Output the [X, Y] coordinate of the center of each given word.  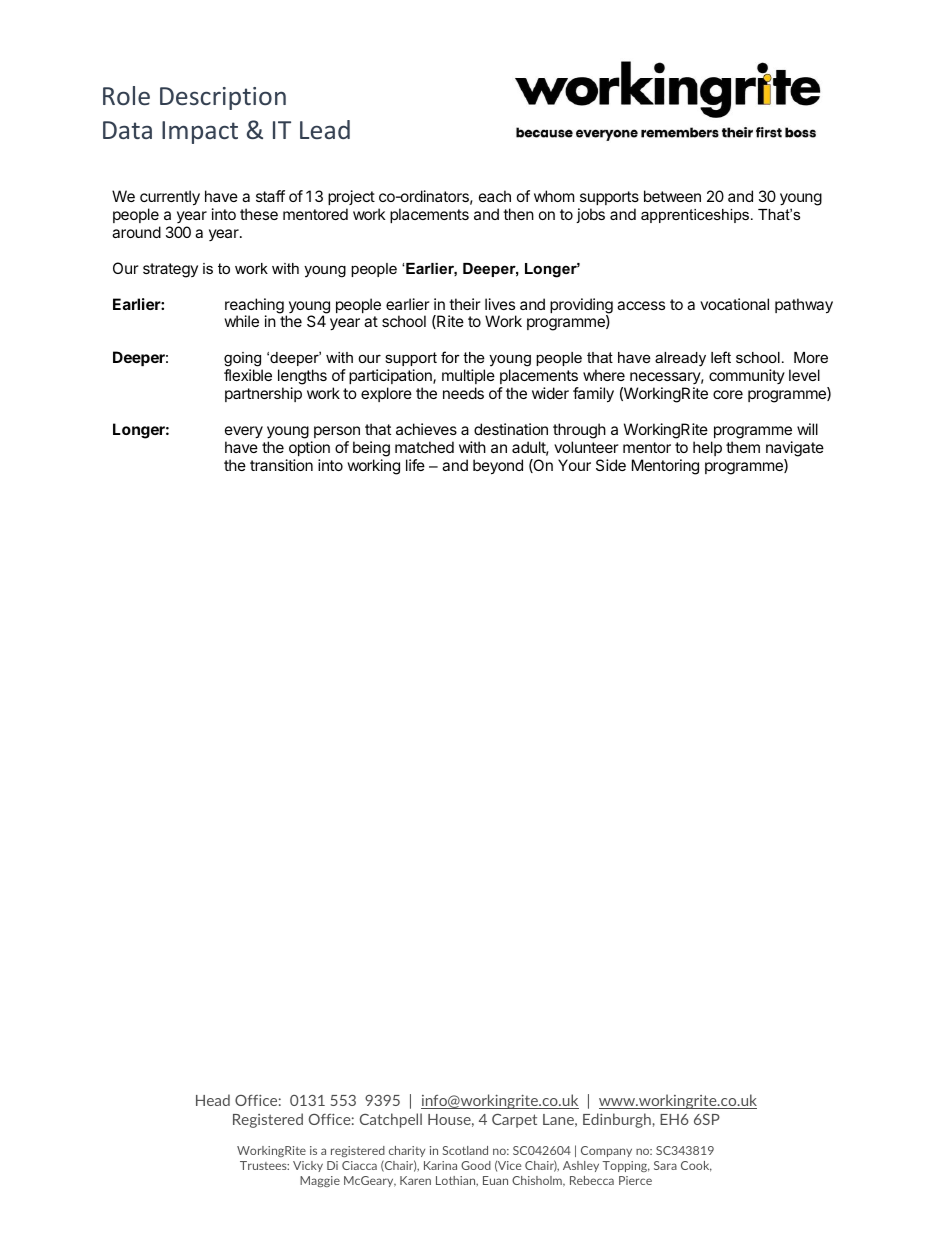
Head [213, 1100]
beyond [498, 467]
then [518, 214]
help [707, 448]
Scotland [465, 1150]
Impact [200, 132]
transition [281, 465]
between [672, 196]
